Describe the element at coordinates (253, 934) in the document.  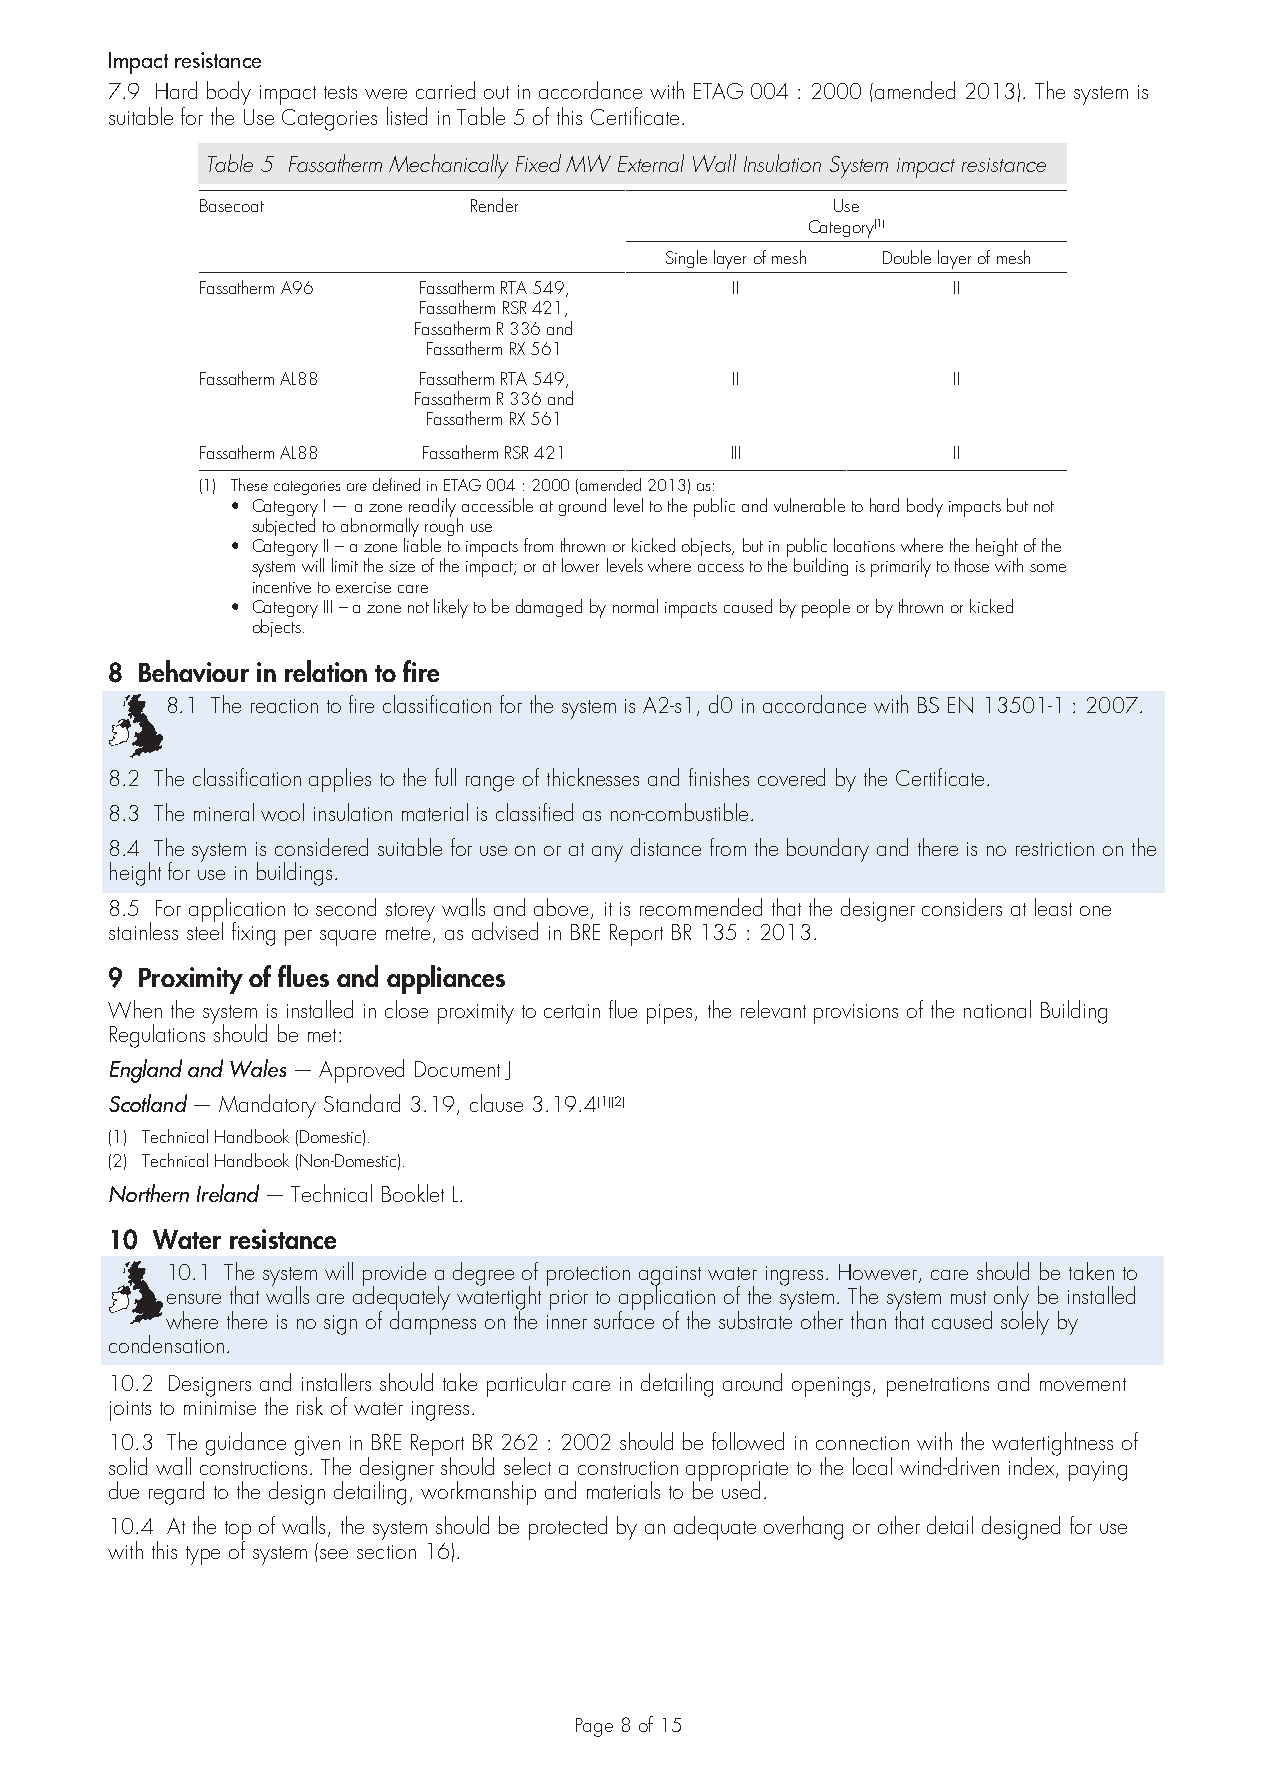
I see `fixing` at that location.
